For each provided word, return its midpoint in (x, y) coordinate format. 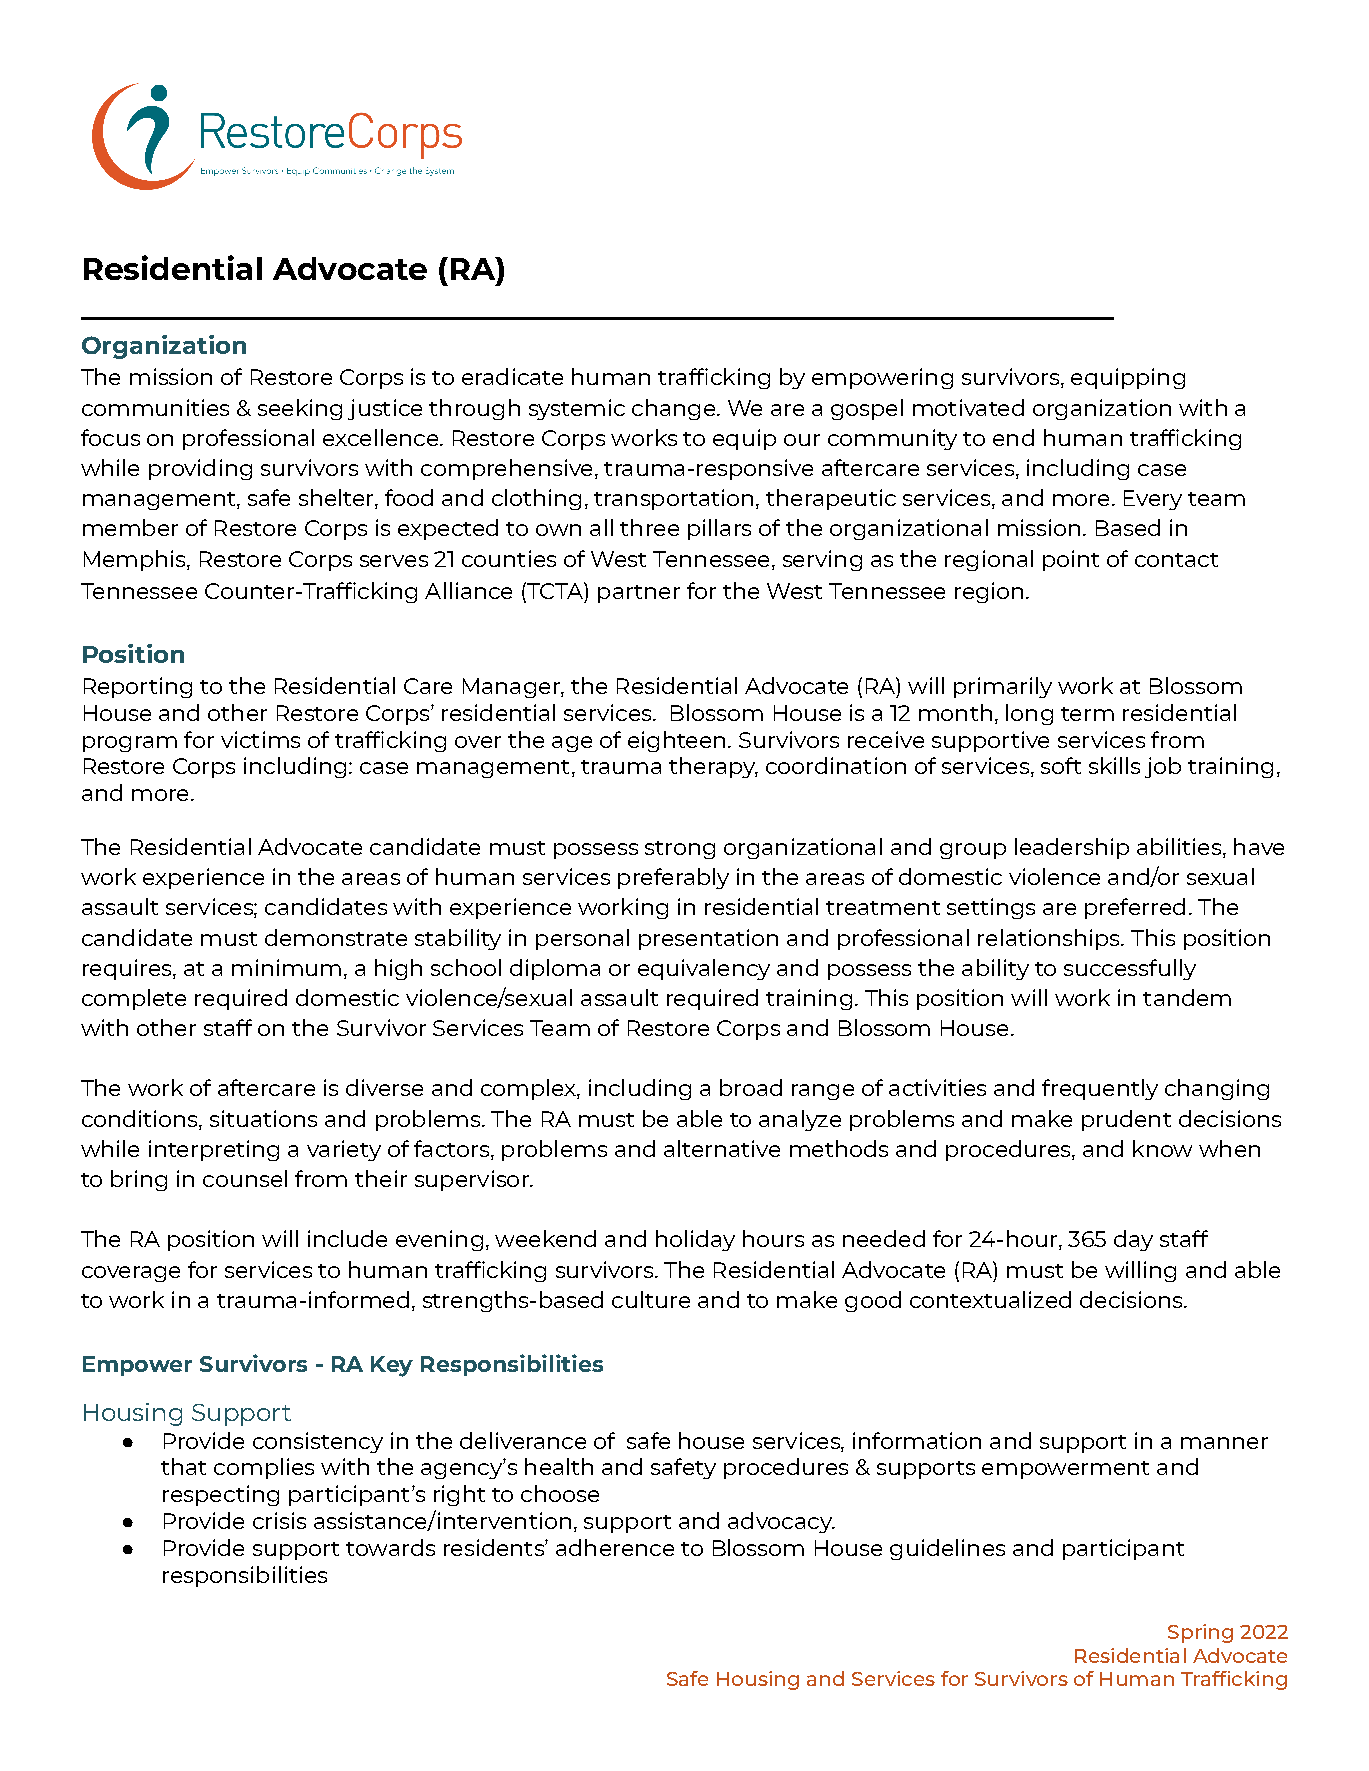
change (675, 409)
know (1162, 1148)
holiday (695, 1240)
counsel (245, 1178)
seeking (300, 409)
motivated (968, 407)
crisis (279, 1520)
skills (1114, 765)
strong (680, 850)
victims (260, 739)
